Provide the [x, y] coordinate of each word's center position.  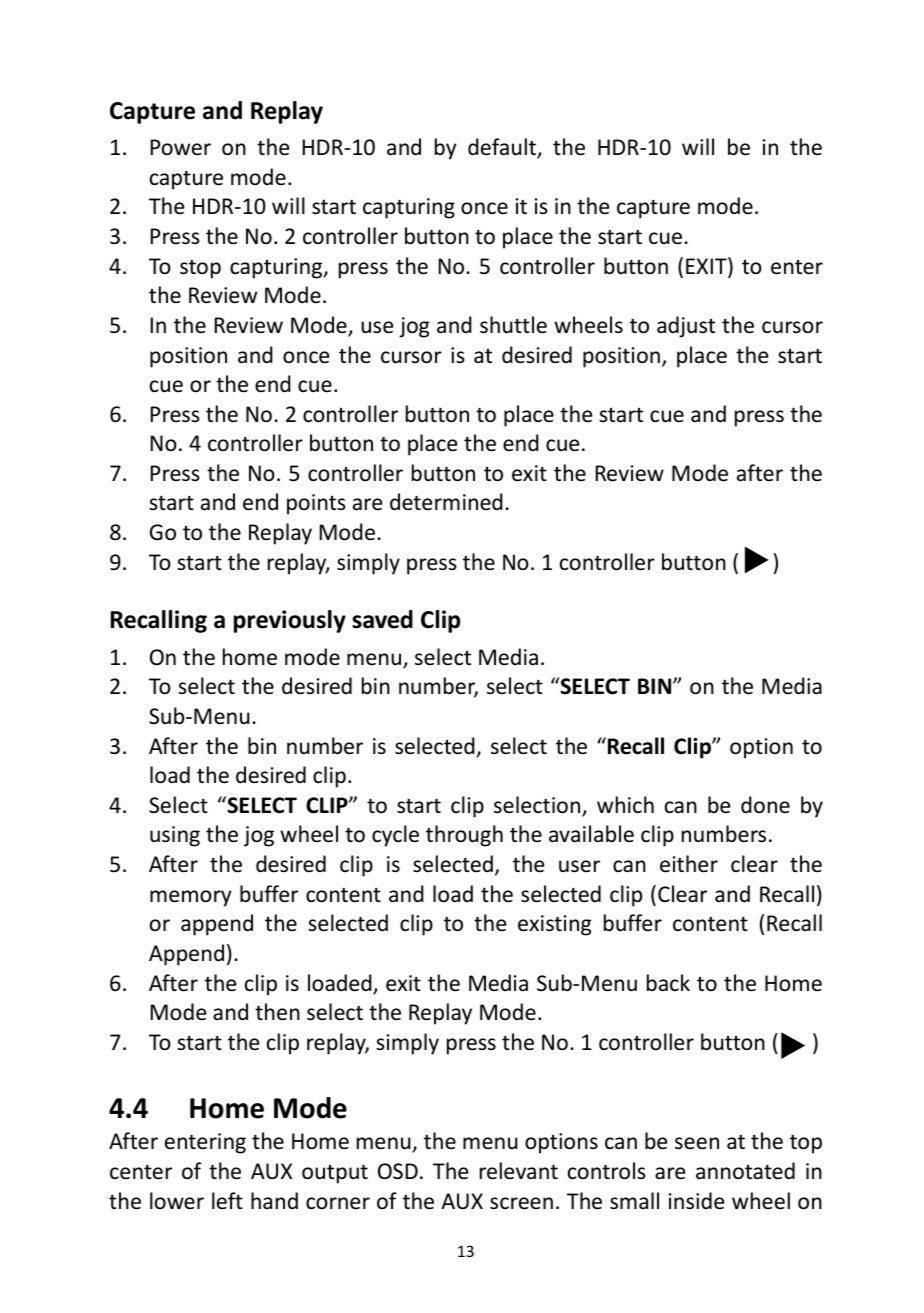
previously [290, 621]
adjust [686, 327]
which [625, 804]
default [503, 148]
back [668, 982]
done [765, 805]
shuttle [513, 325]
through [464, 836]
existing [555, 925]
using [175, 836]
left [227, 1201]
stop [200, 269]
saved [382, 619]
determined [446, 502]
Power [180, 147]
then [277, 1012]
